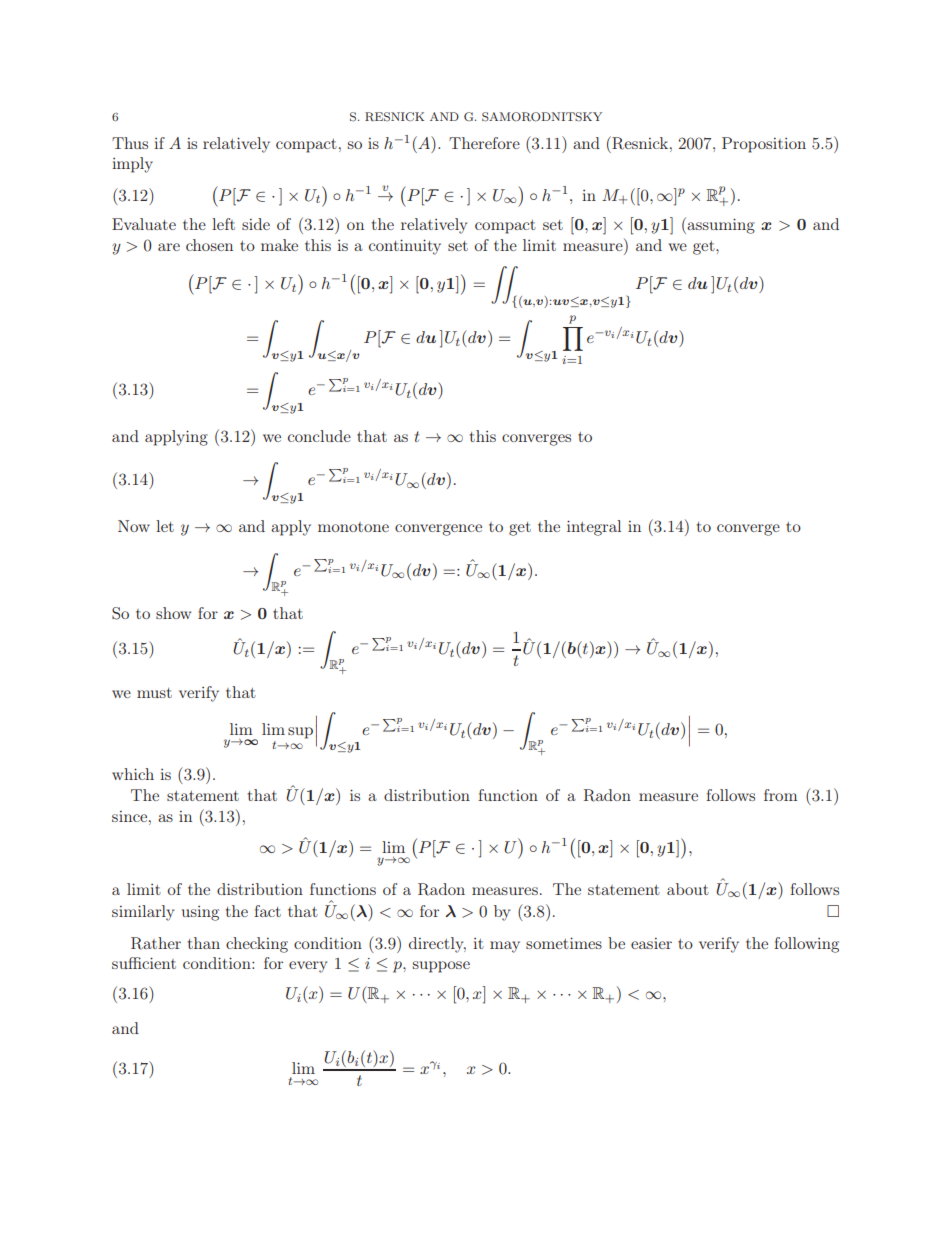 The height and width of the page is (1233, 952). What do you see at coordinates (204, 943) in the page?
I see `than` at bounding box center [204, 943].
